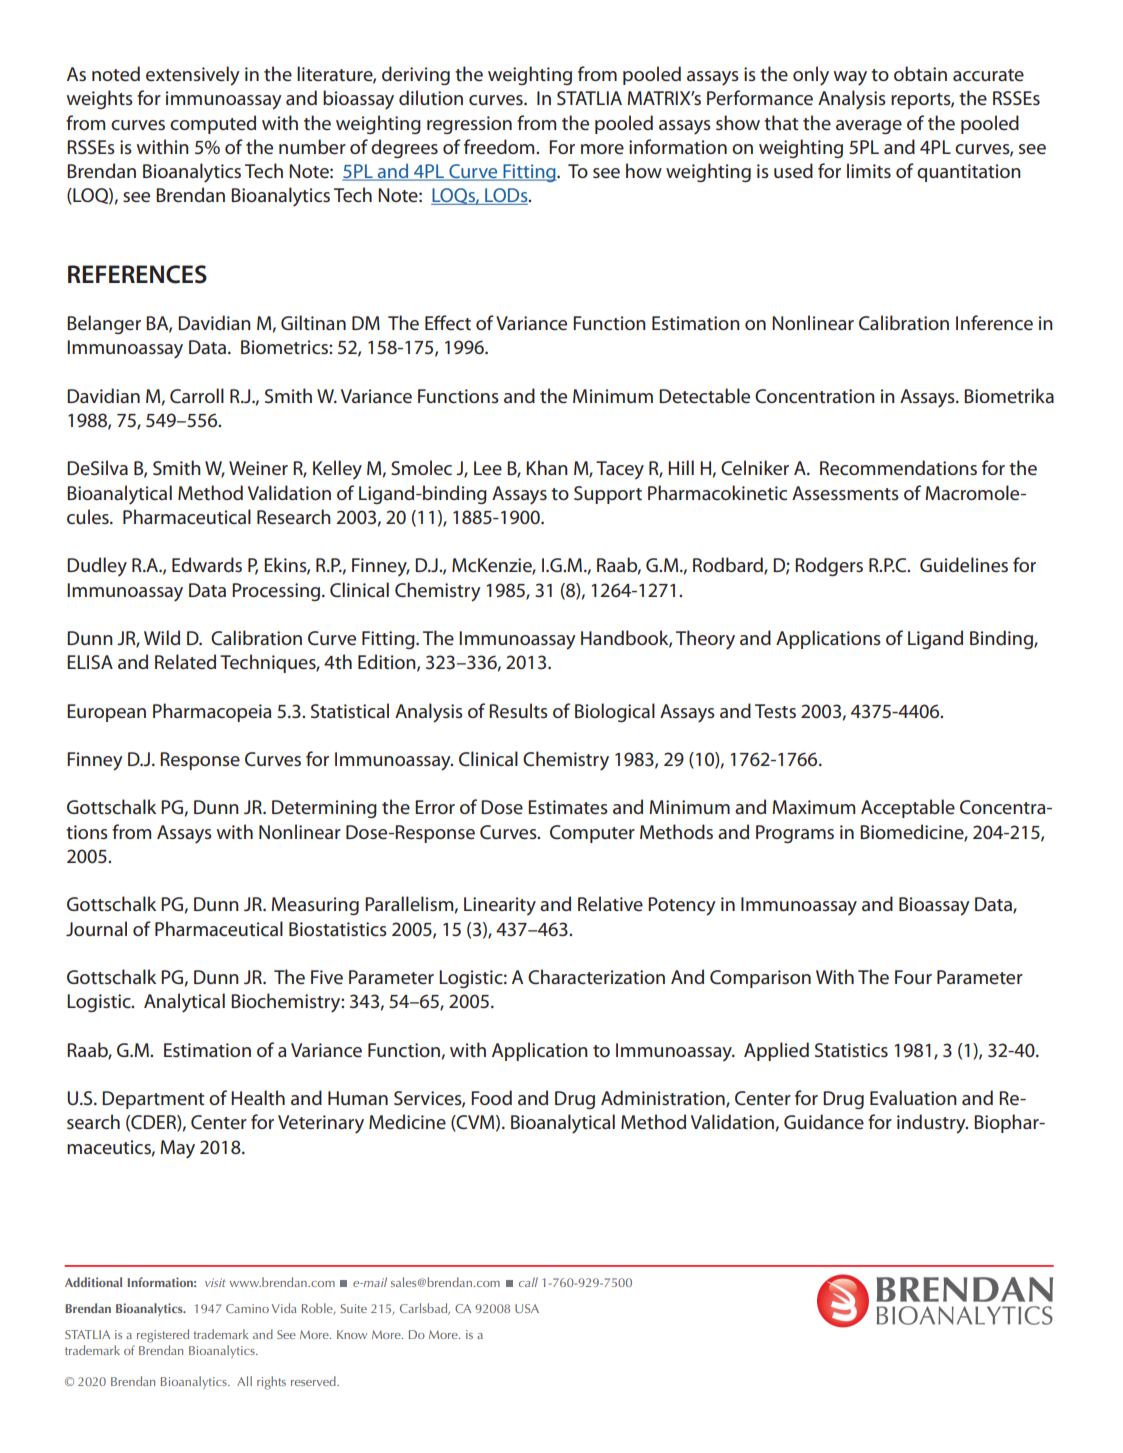 This screenshot has width=1123, height=1453. What do you see at coordinates (518, 710) in the screenshot?
I see `Results` at bounding box center [518, 710].
